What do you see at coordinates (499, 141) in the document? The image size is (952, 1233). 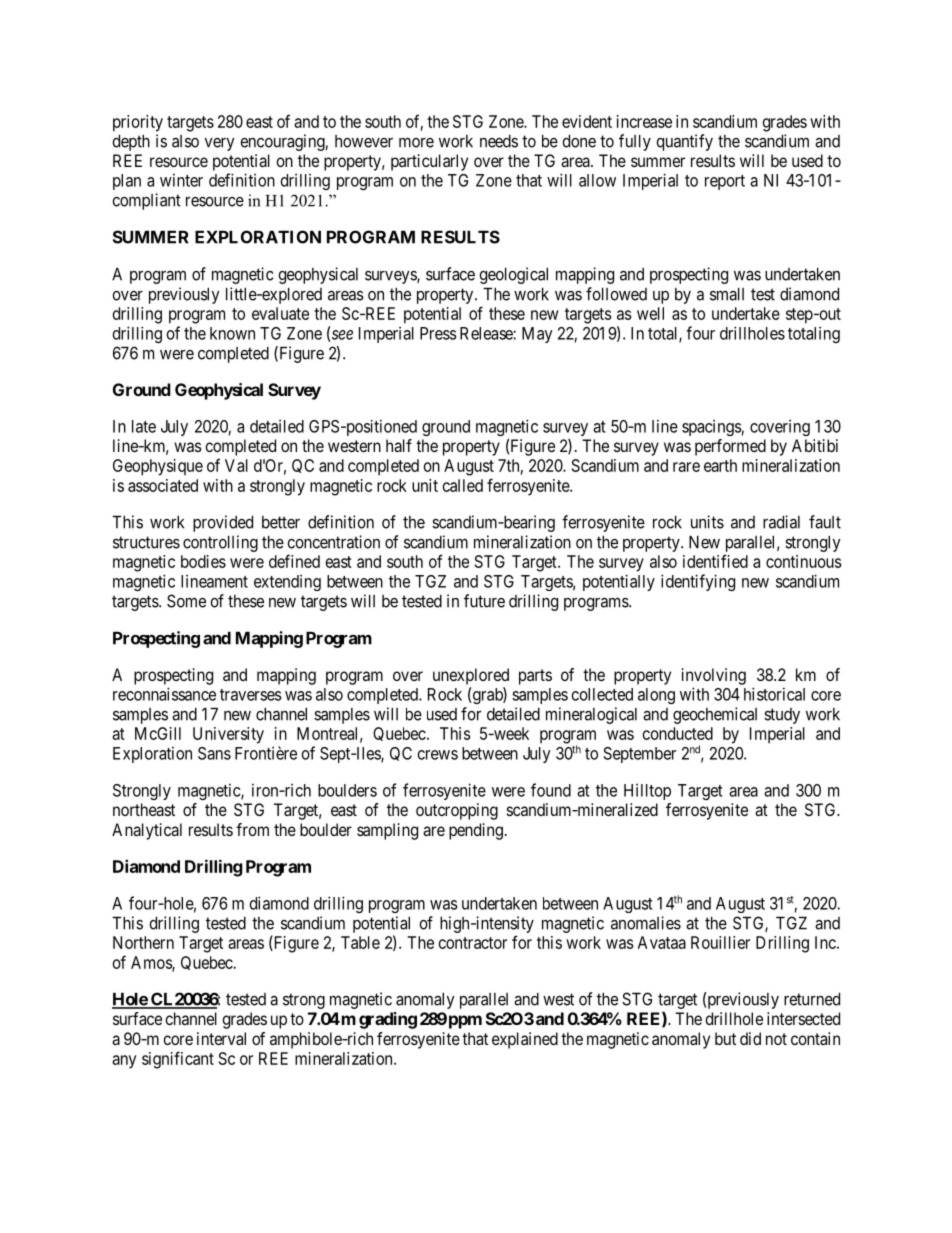 I see `needs` at bounding box center [499, 141].
